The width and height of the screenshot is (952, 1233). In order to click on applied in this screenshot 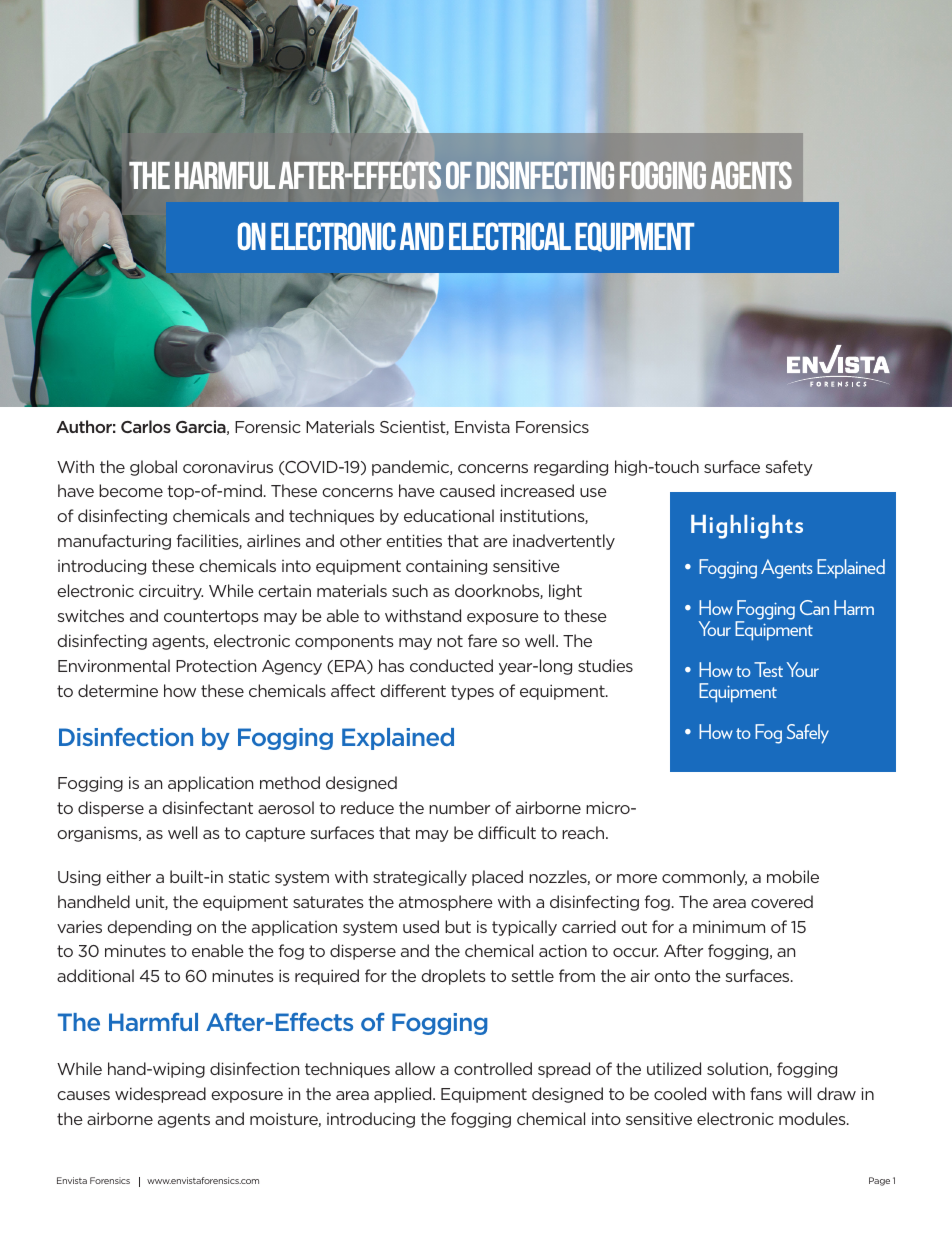, I will do `click(404, 1095)`.
